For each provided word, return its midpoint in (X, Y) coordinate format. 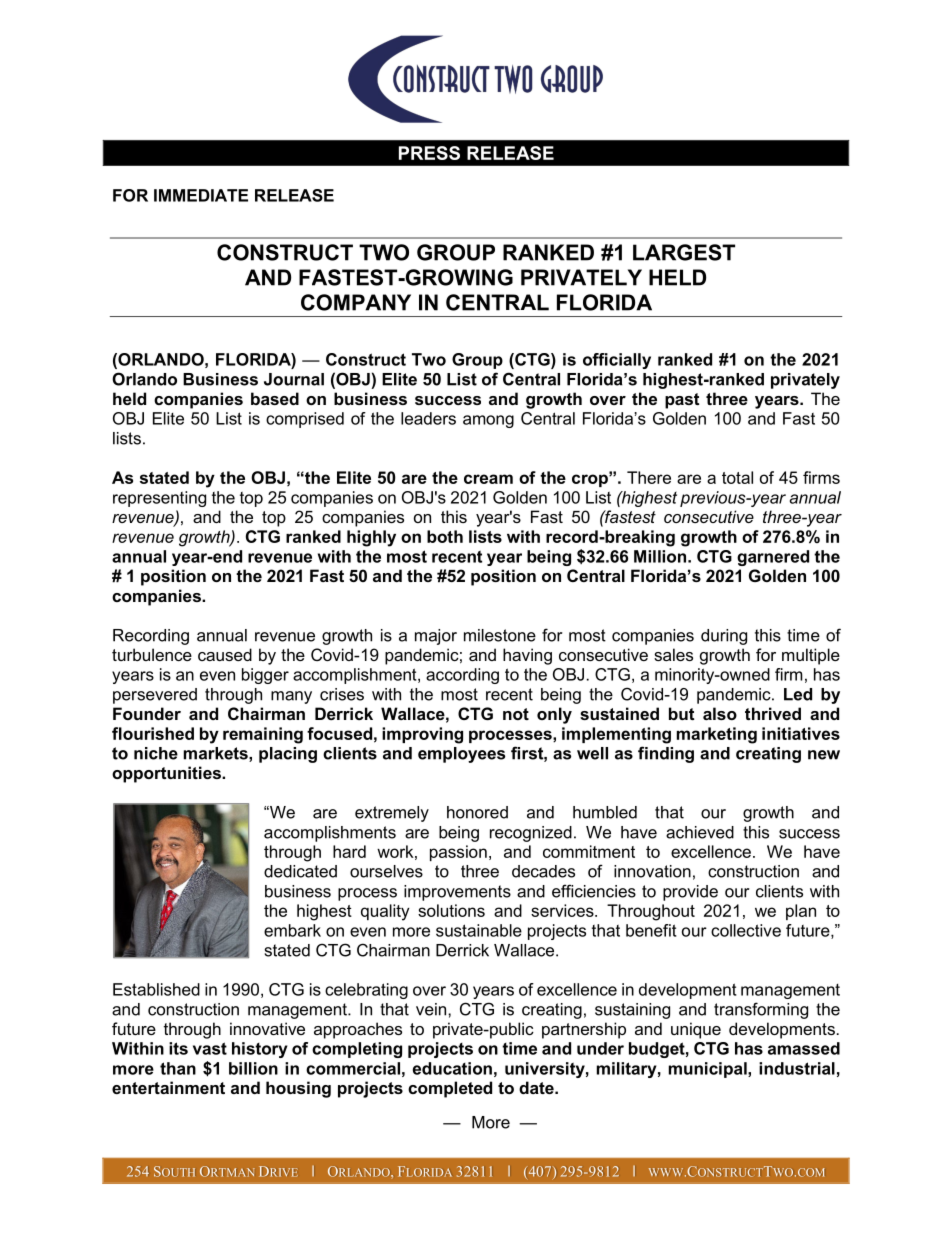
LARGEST (684, 252)
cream (488, 479)
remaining (263, 735)
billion (253, 1068)
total (737, 477)
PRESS (429, 153)
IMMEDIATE (201, 195)
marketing (717, 735)
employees (461, 755)
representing (159, 499)
